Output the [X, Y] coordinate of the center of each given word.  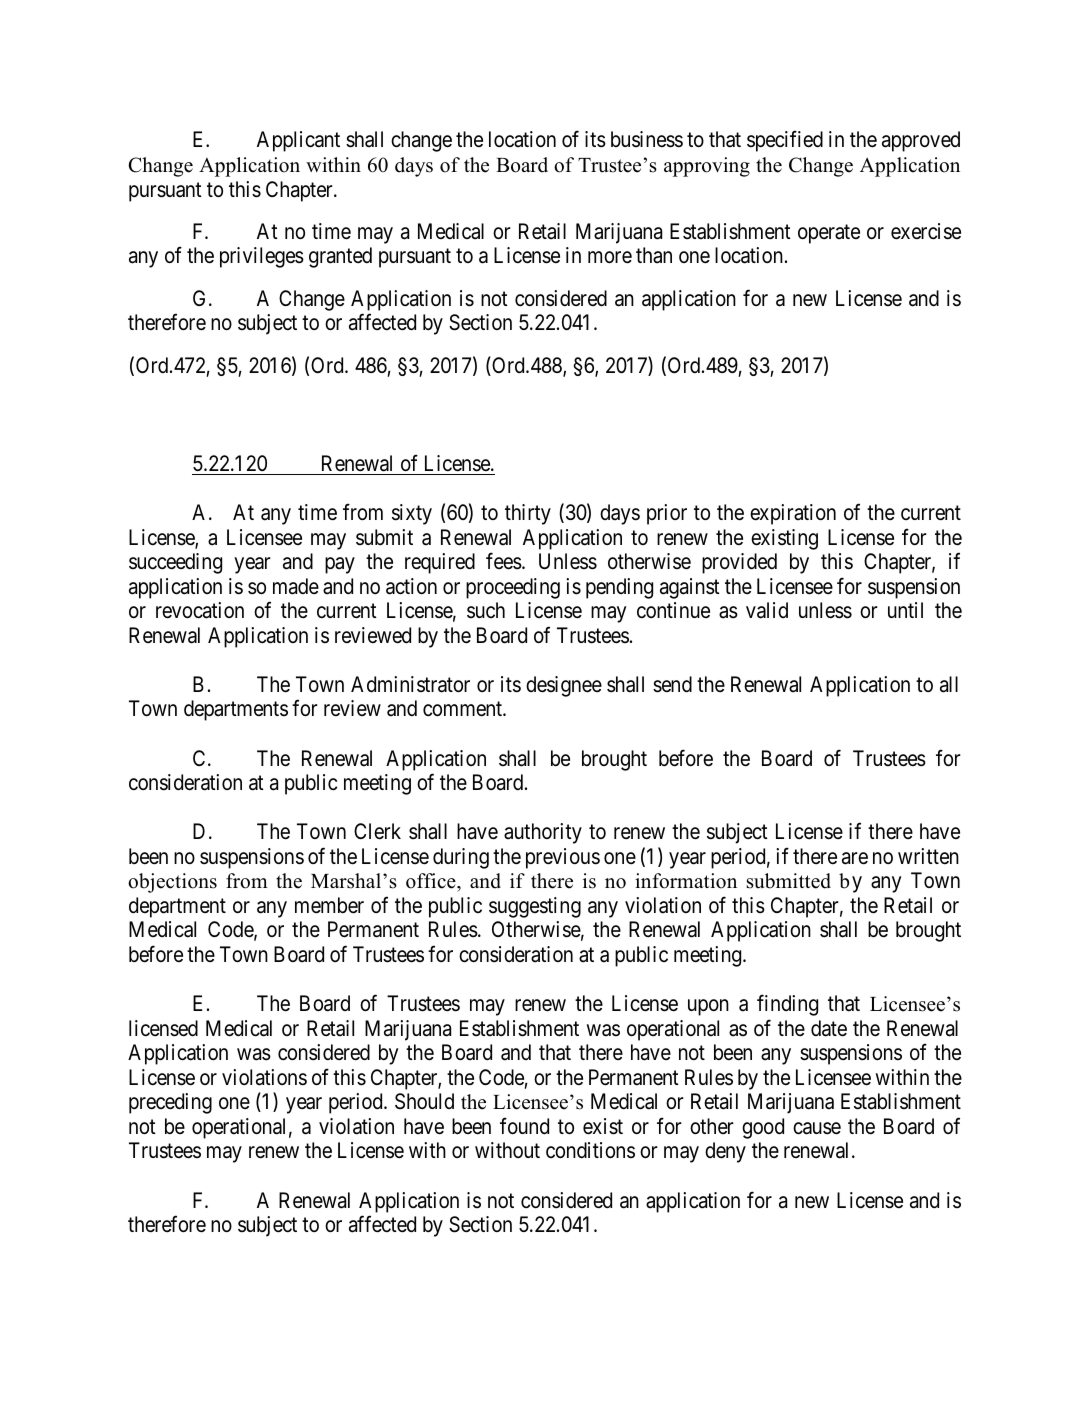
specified [785, 141]
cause [817, 1128]
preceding [170, 1103]
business [647, 139]
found [524, 1126]
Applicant [298, 141]
